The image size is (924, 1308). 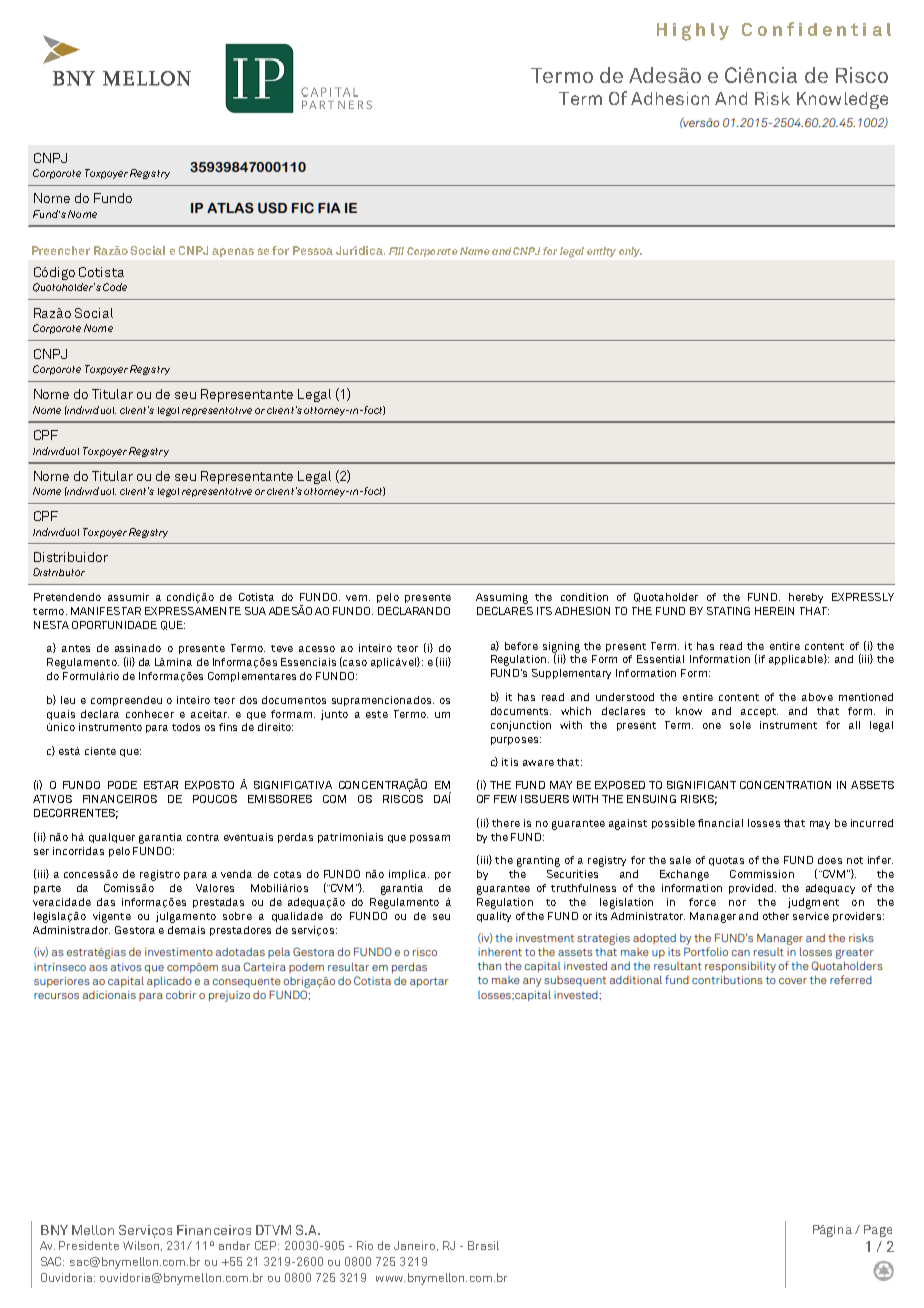 I want to click on Fill, so click(x=396, y=251).
